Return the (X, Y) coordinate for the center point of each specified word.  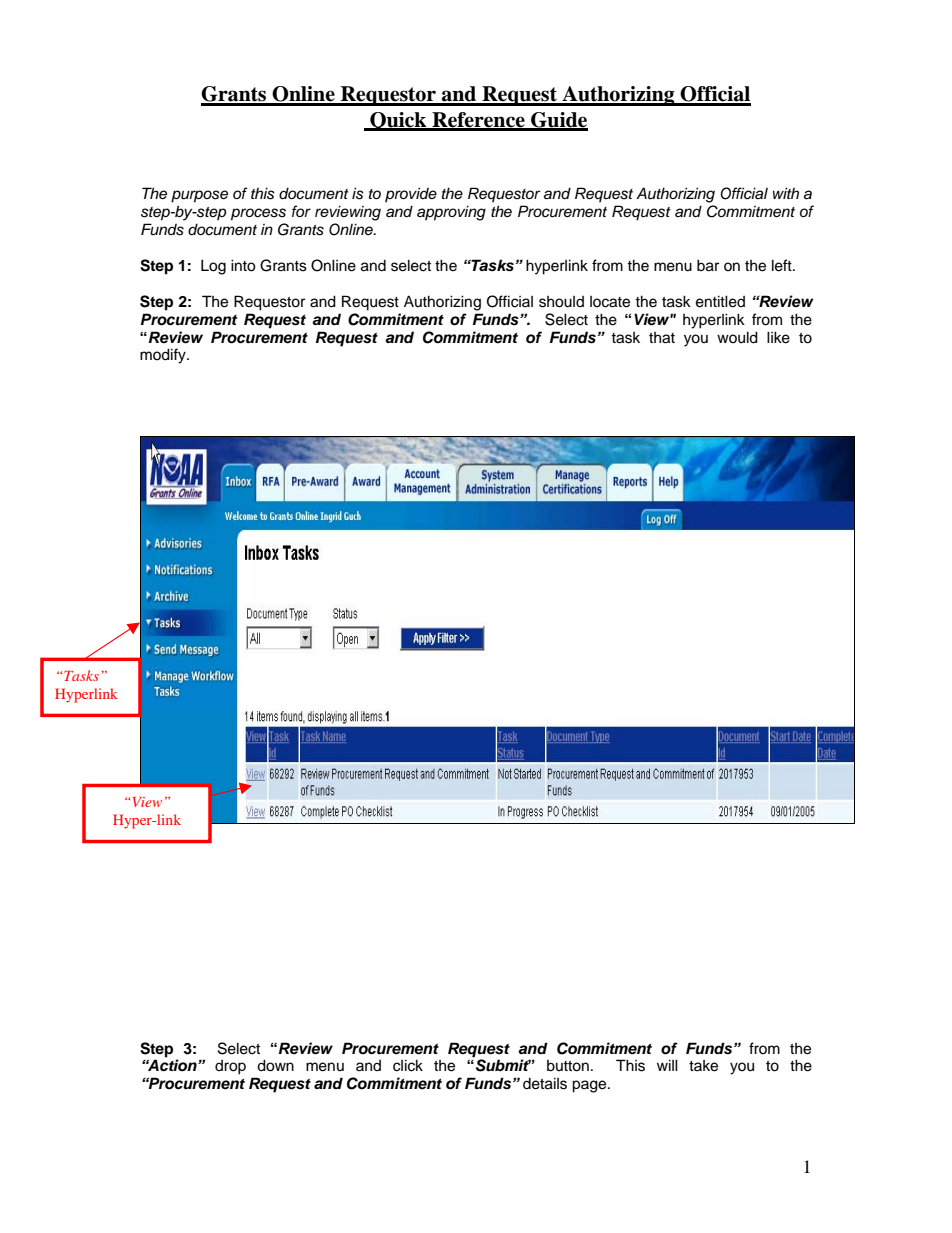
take (703, 1066)
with (786, 193)
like (778, 337)
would (737, 337)
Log (213, 267)
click (408, 1065)
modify (164, 356)
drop (230, 1067)
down (275, 1065)
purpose (199, 196)
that (662, 338)
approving (451, 213)
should (561, 302)
